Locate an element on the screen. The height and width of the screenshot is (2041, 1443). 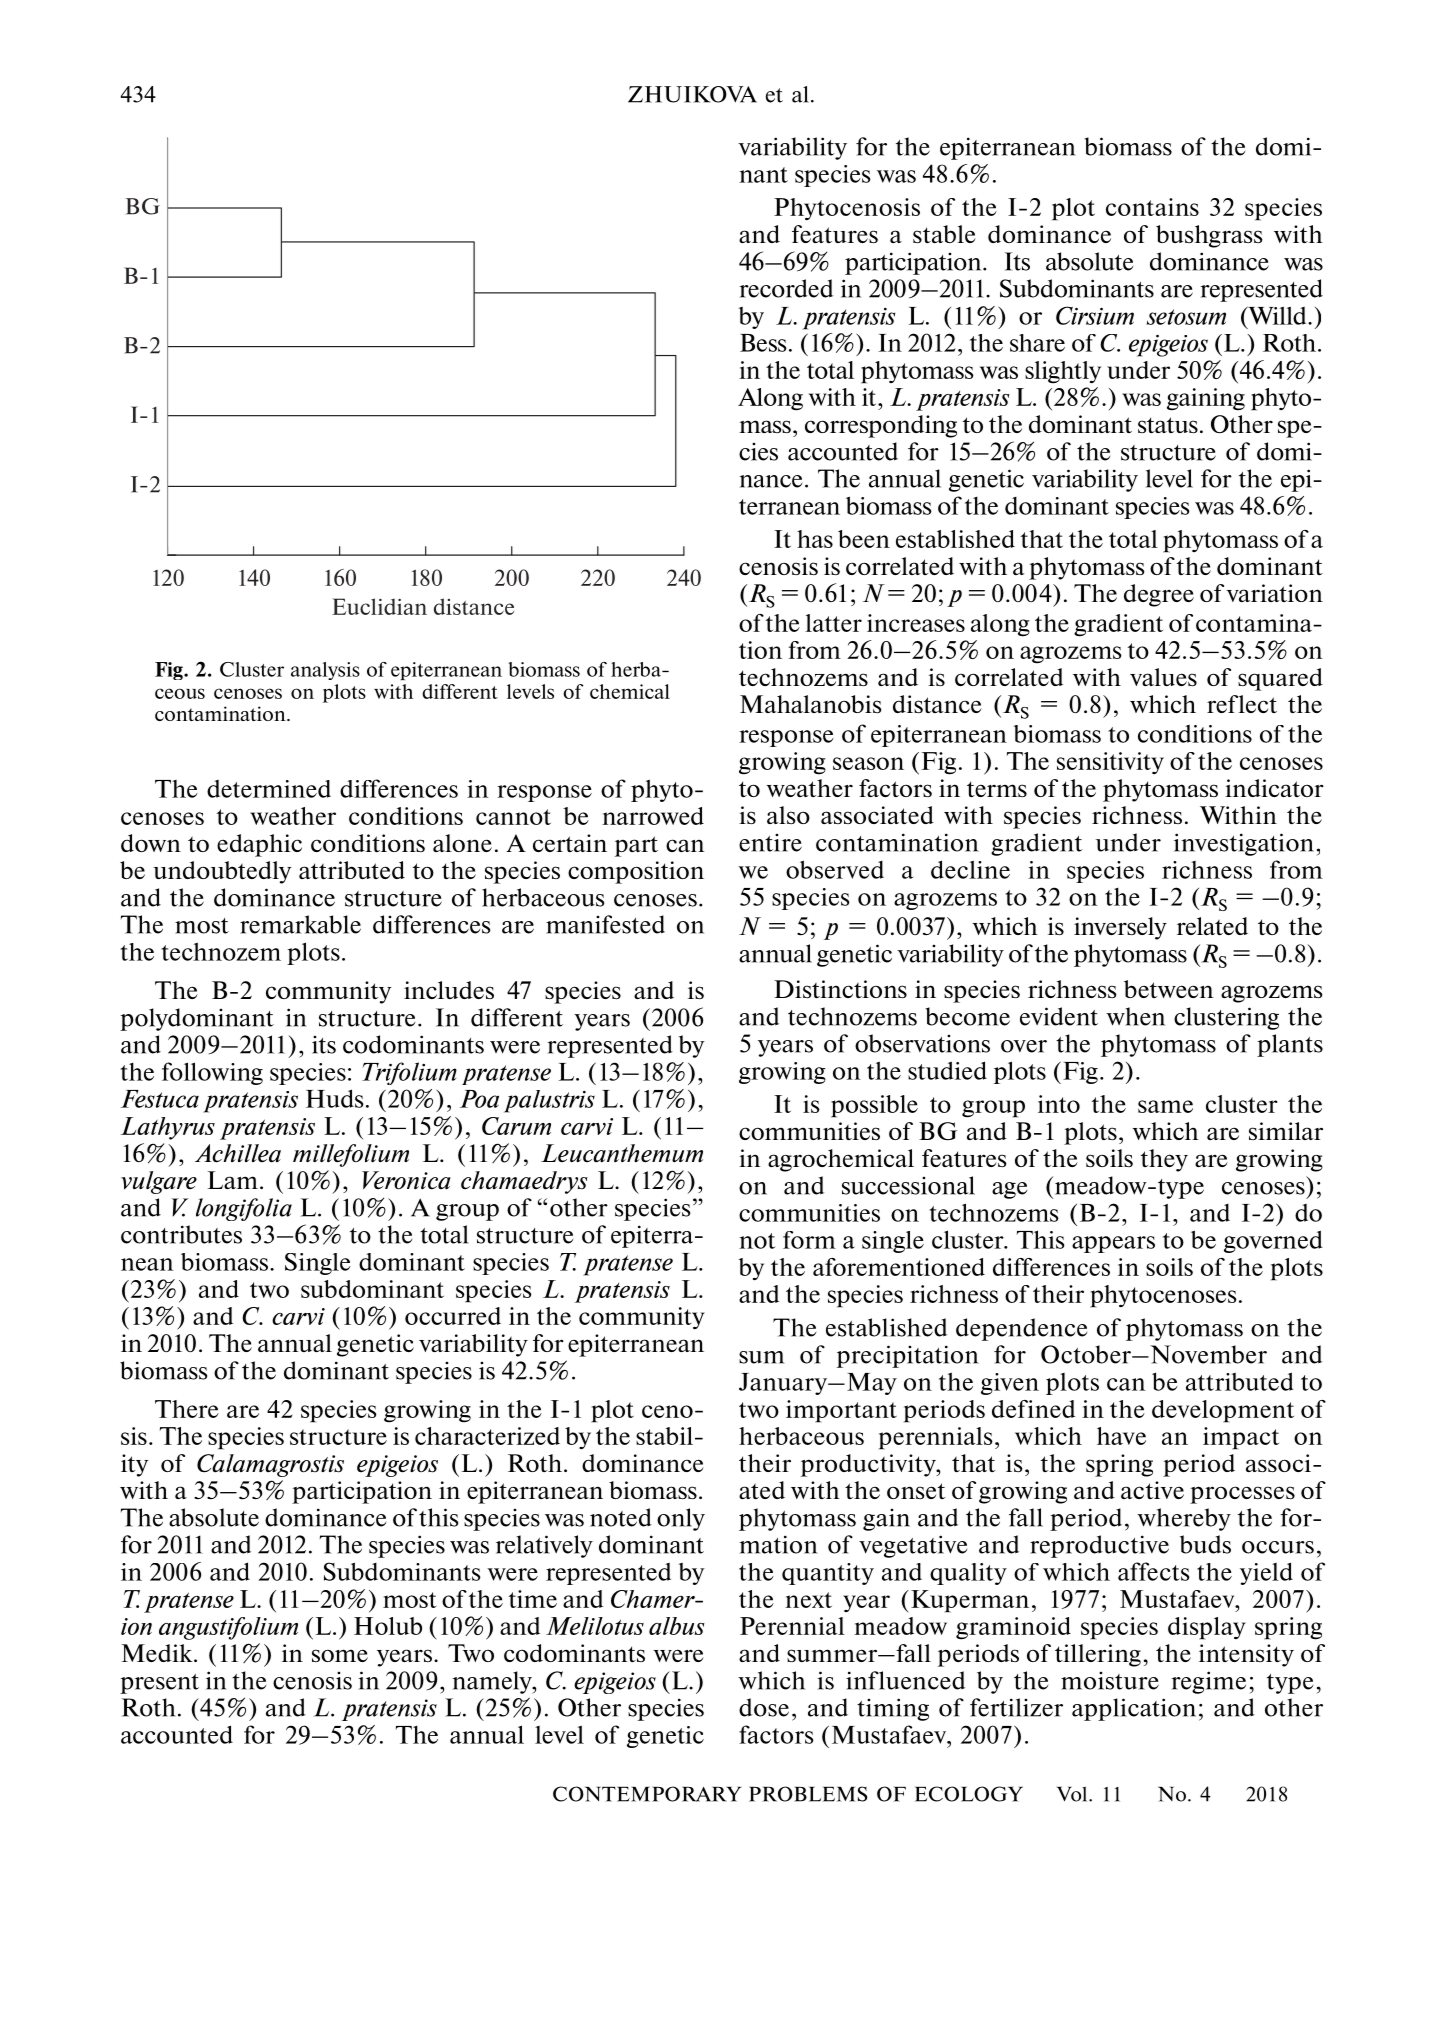
Bess is located at coordinates (763, 343).
